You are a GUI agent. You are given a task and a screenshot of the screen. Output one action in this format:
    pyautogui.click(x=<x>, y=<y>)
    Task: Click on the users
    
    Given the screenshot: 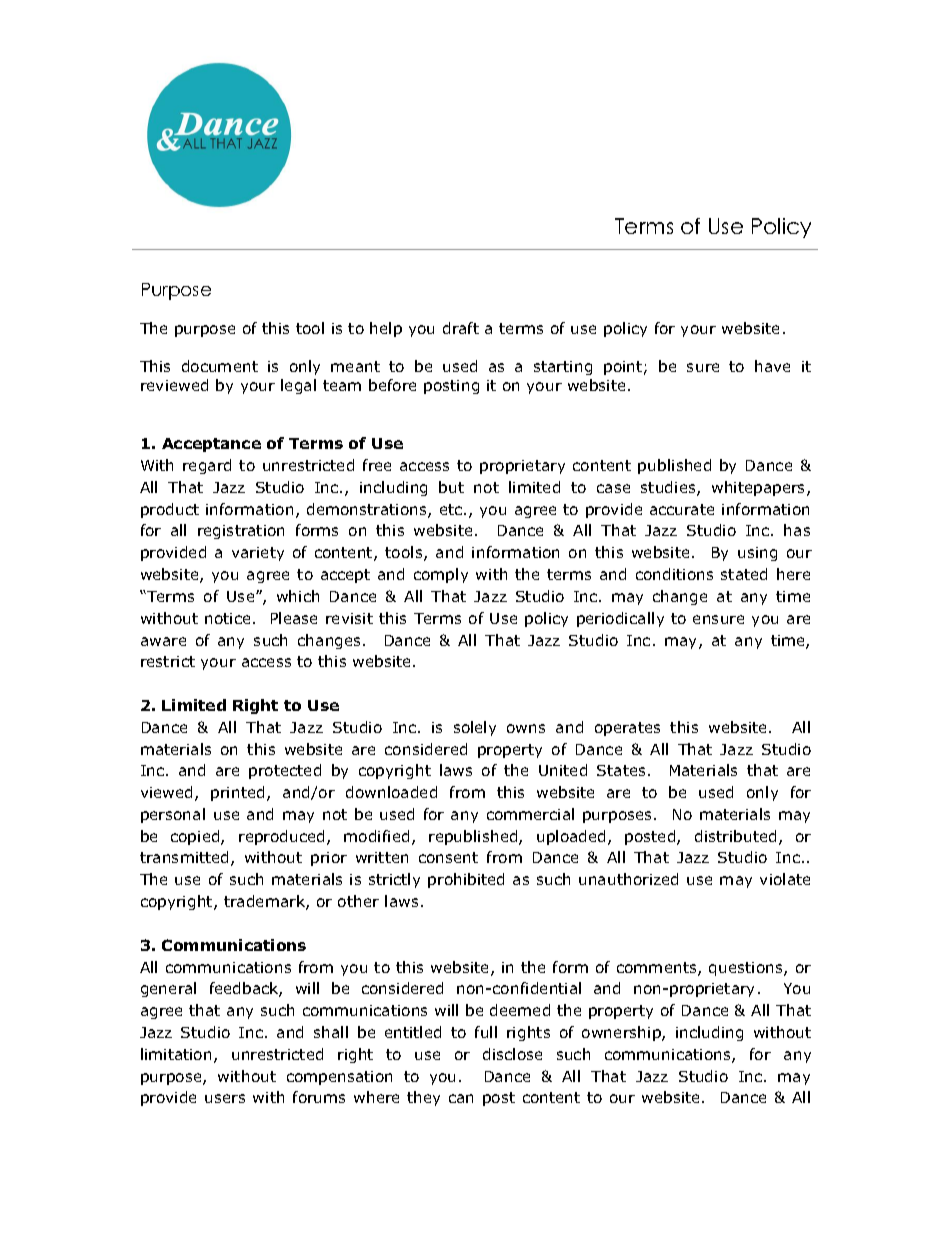 What is the action you would take?
    pyautogui.click(x=225, y=1098)
